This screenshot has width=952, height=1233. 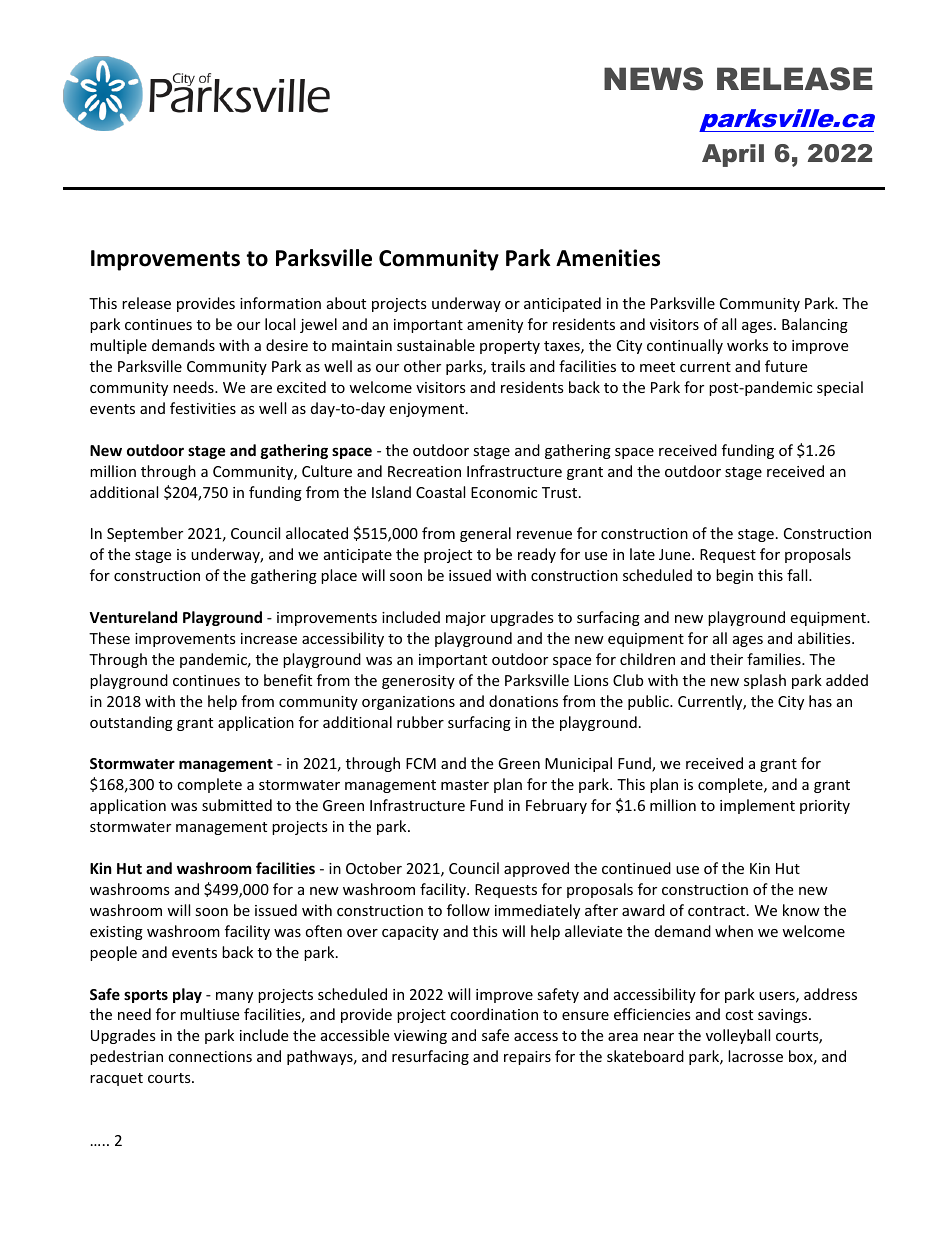 What do you see at coordinates (466, 619) in the screenshot?
I see `major` at bounding box center [466, 619].
